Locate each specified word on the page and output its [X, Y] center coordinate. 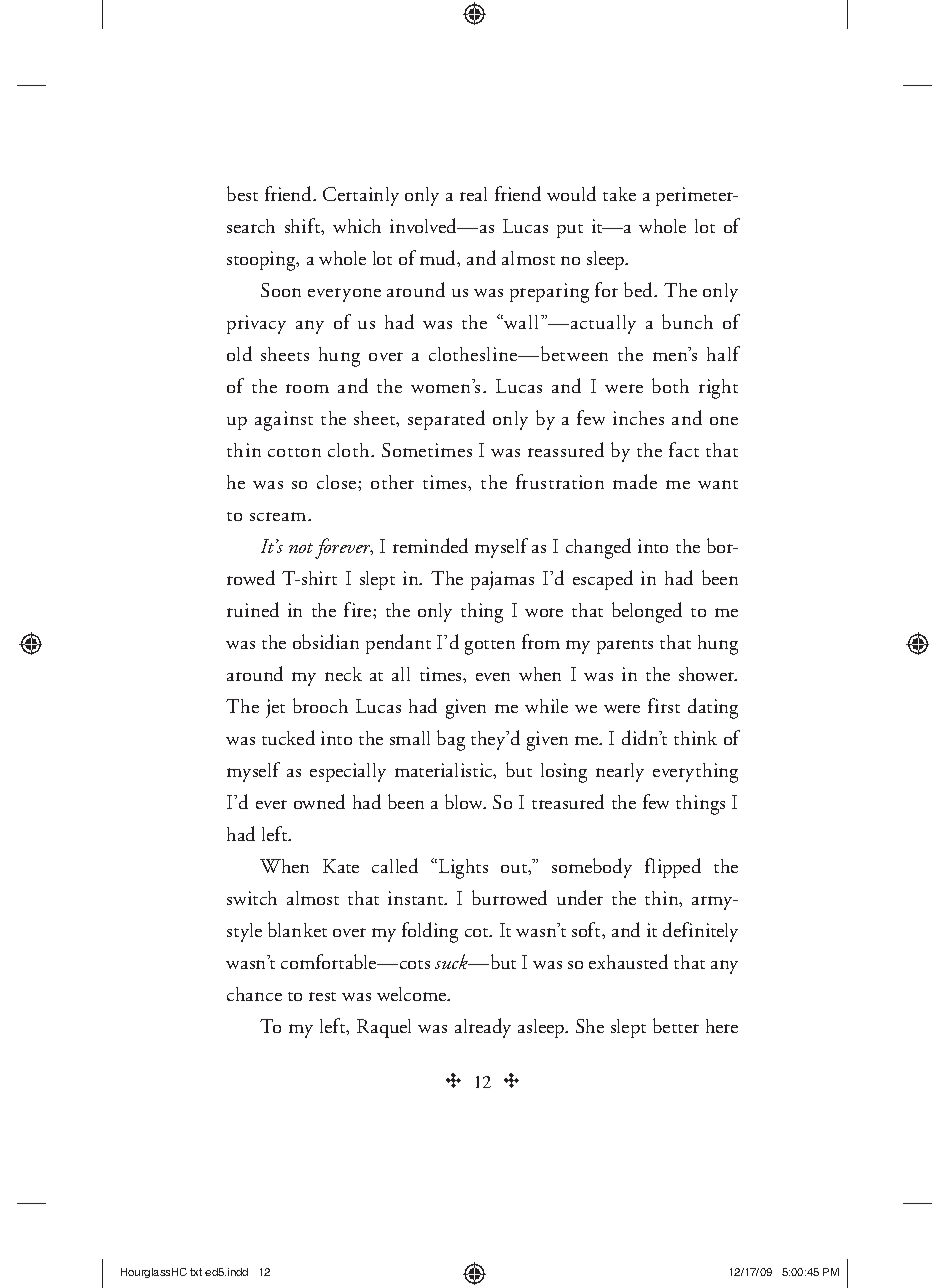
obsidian [326, 641]
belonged [647, 612]
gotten [490, 647]
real [473, 194]
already [483, 1028]
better [676, 1025]
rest [322, 996]
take [619, 194]
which [357, 226]
